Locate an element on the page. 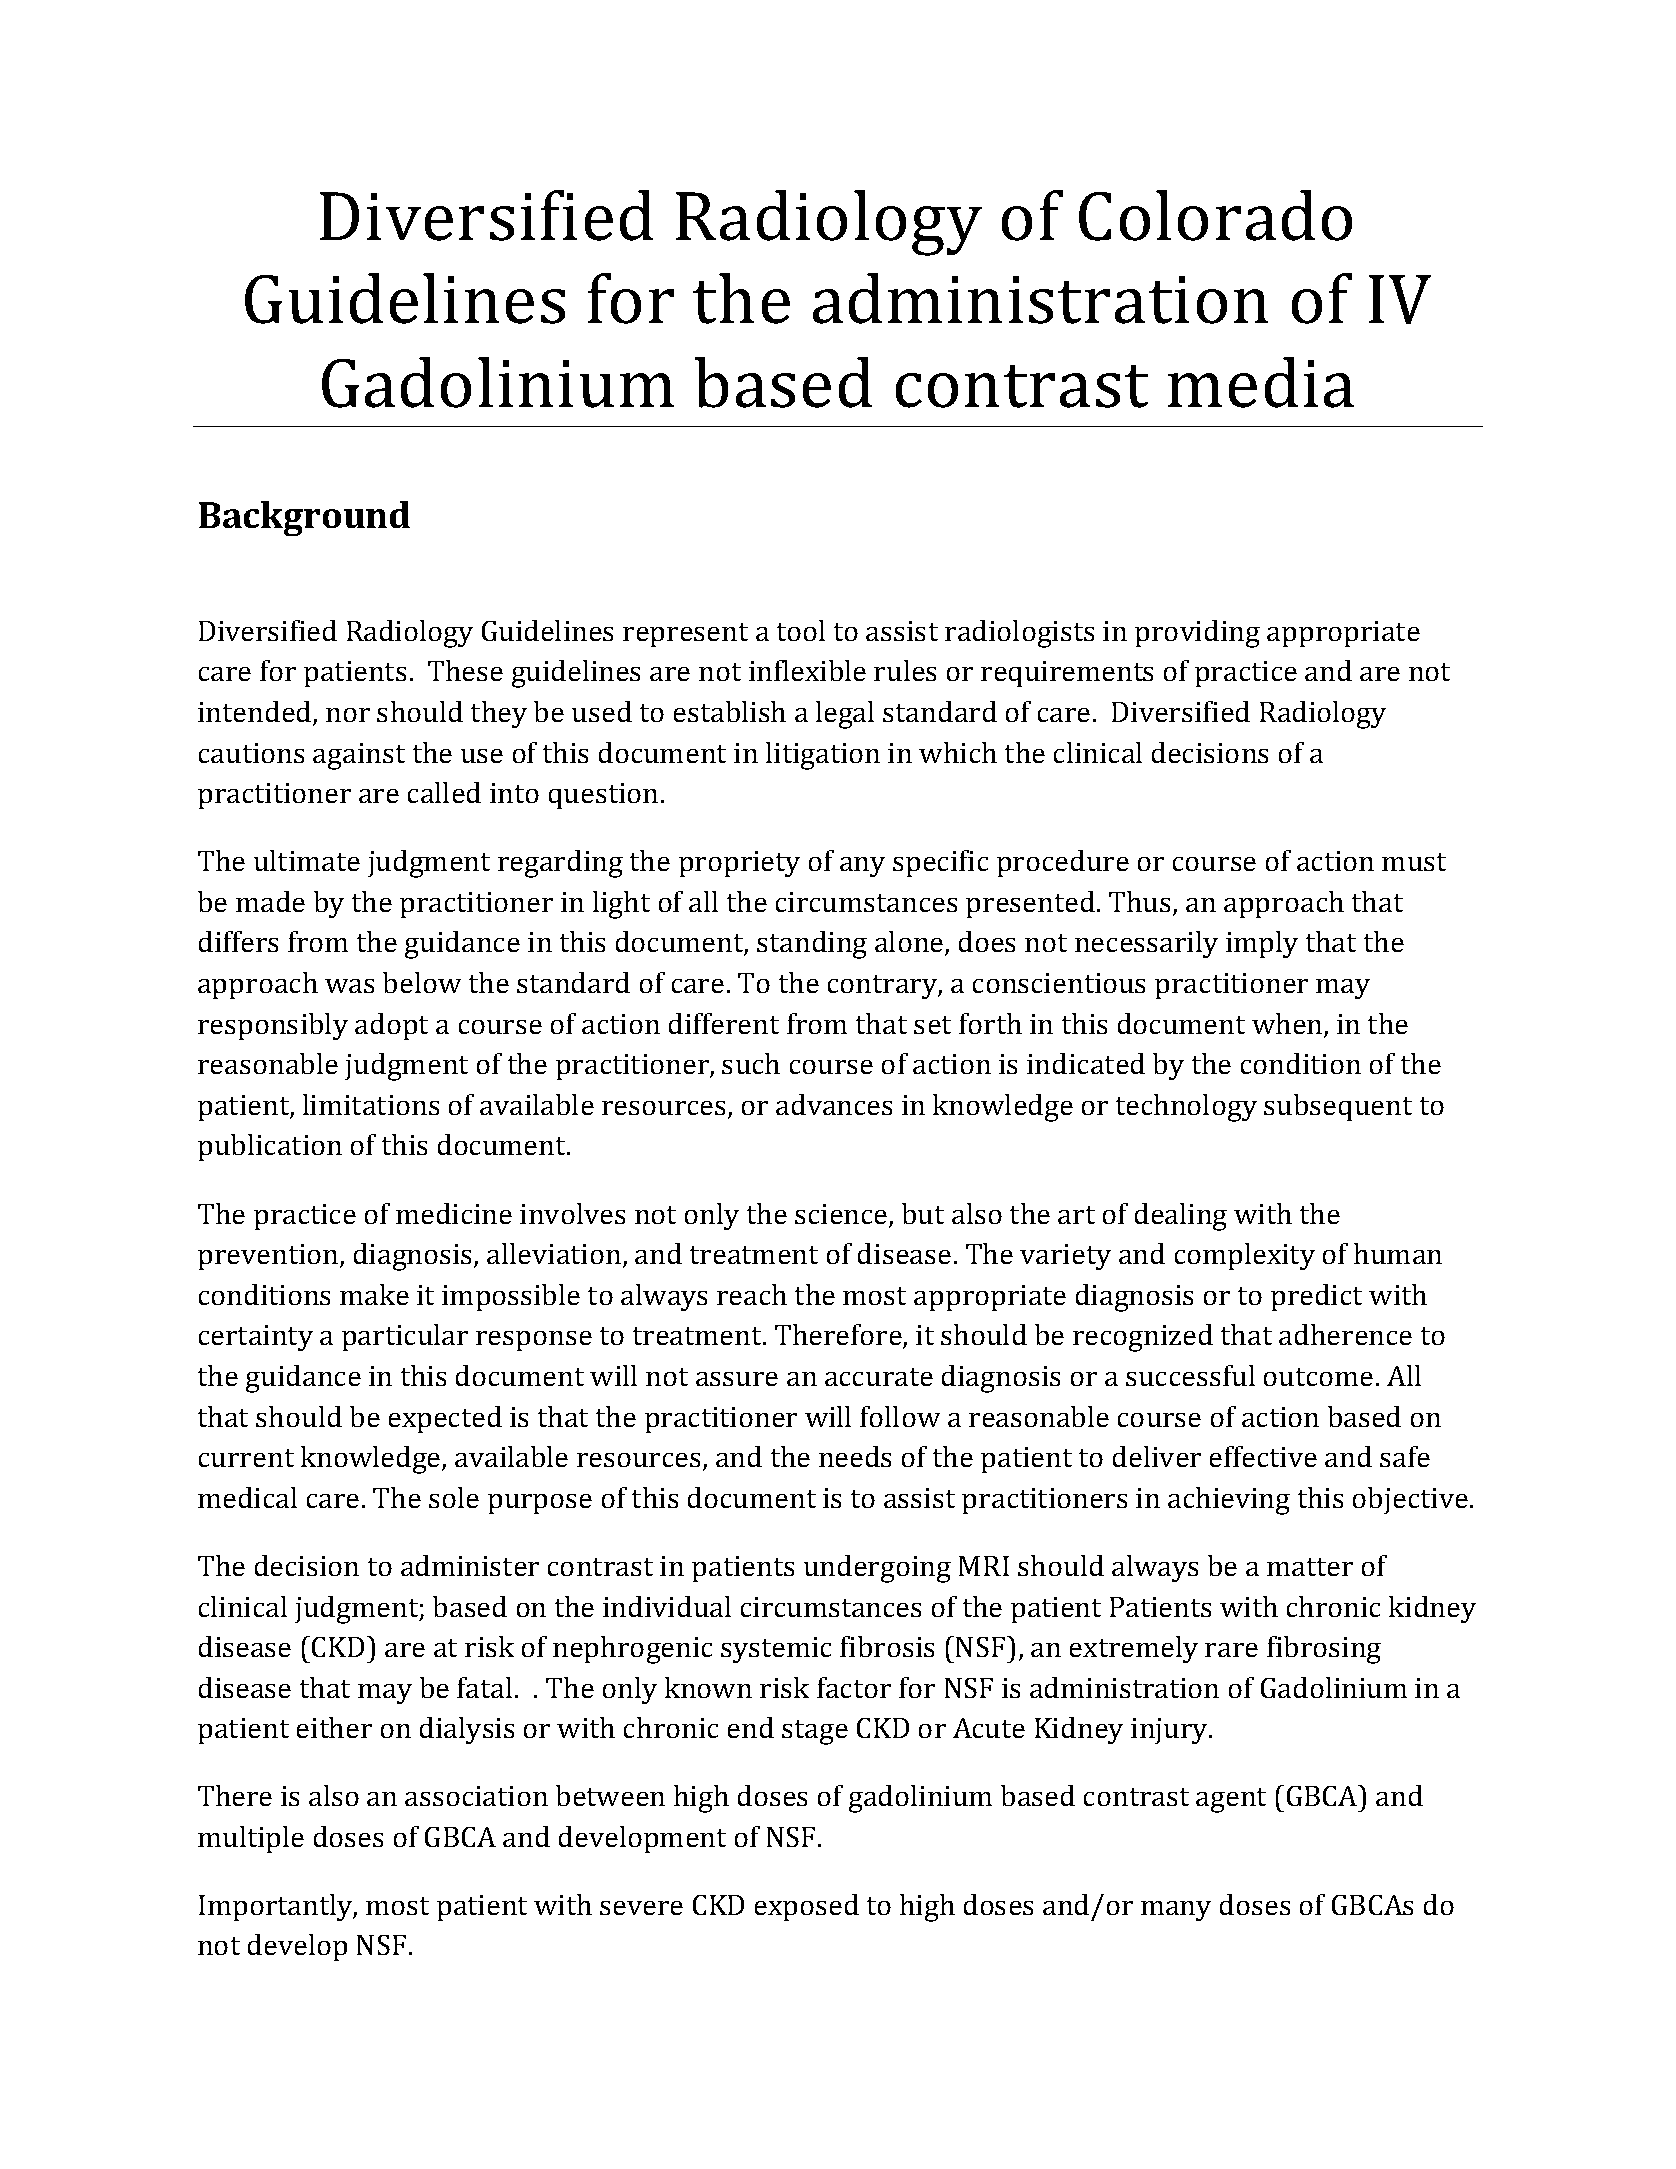 This page has height=2169, width=1676. media is located at coordinates (1261, 382).
